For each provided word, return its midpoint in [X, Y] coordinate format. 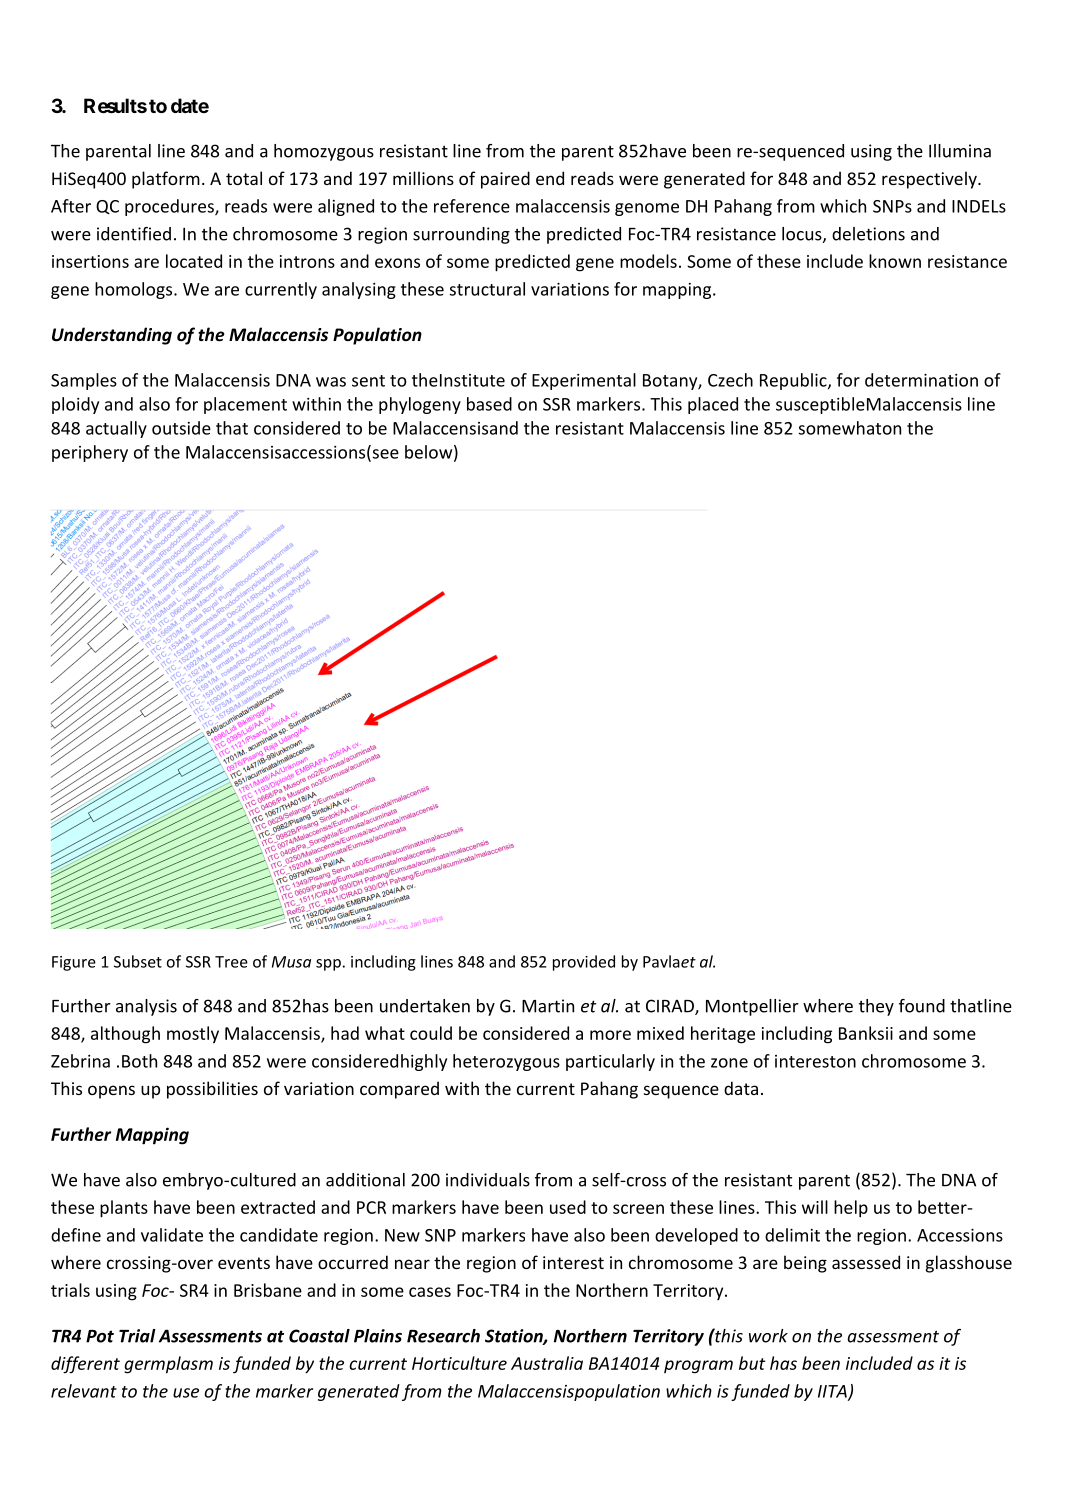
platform [166, 180]
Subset [138, 961]
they [876, 1007]
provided [584, 963]
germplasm [168, 1365]
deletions [868, 234]
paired [505, 180]
